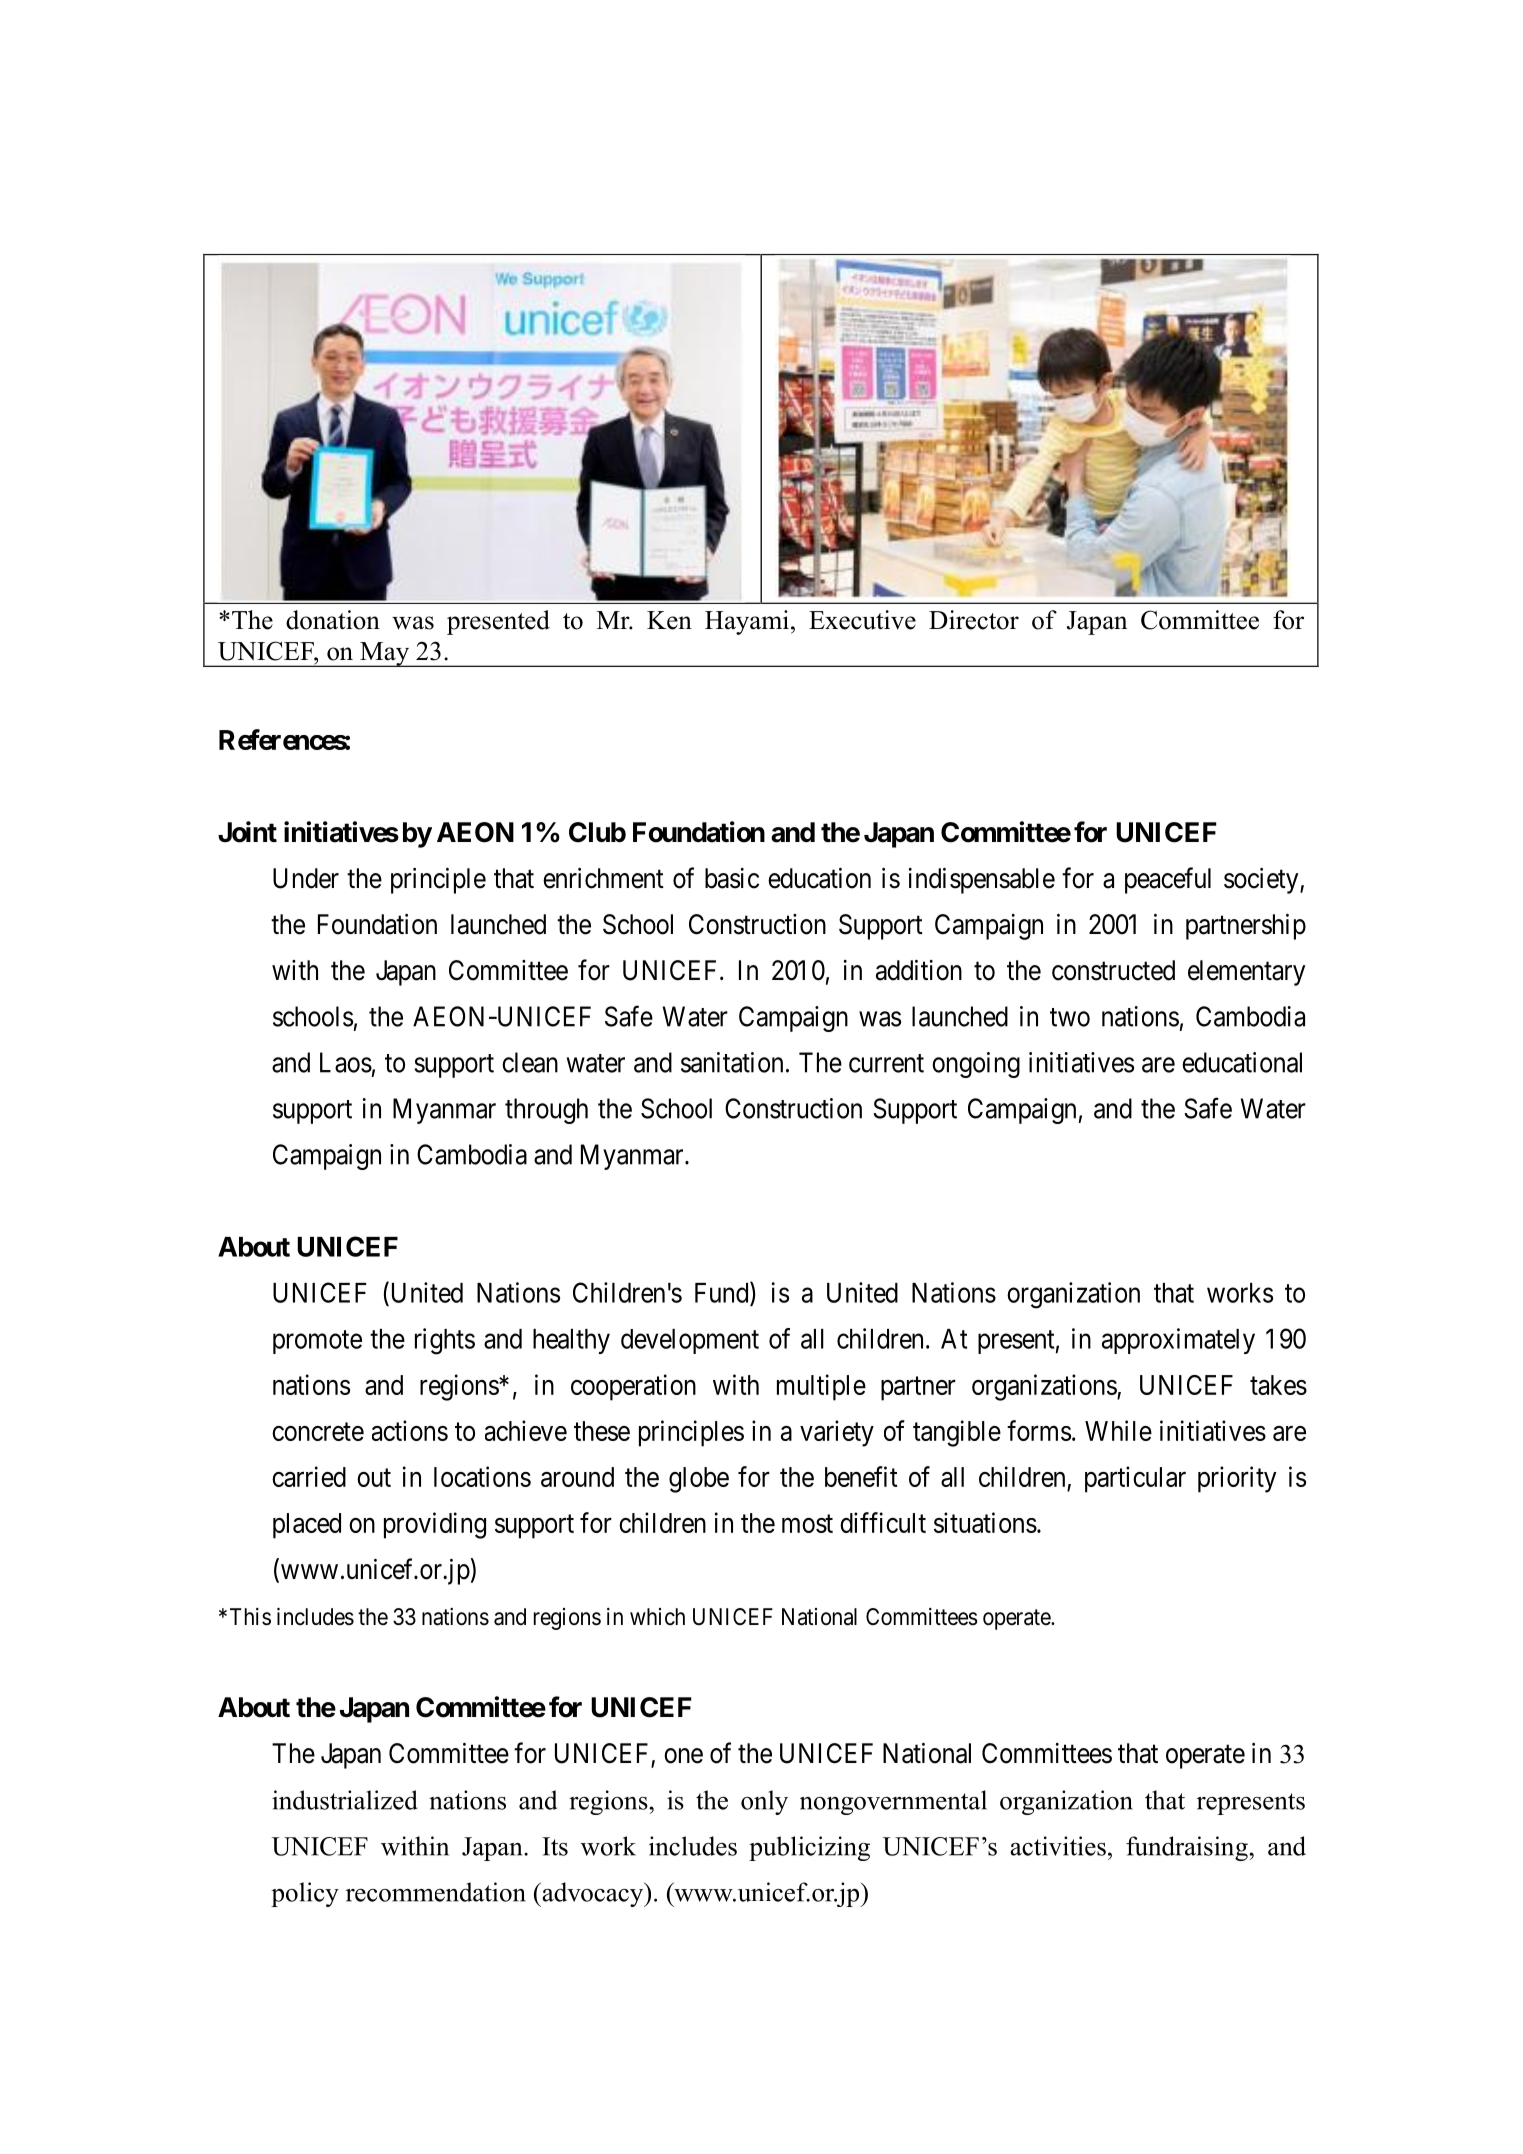 This document has width=1523, height=2154. Describe the element at coordinates (974, 620) in the document. I see `Director` at that location.
